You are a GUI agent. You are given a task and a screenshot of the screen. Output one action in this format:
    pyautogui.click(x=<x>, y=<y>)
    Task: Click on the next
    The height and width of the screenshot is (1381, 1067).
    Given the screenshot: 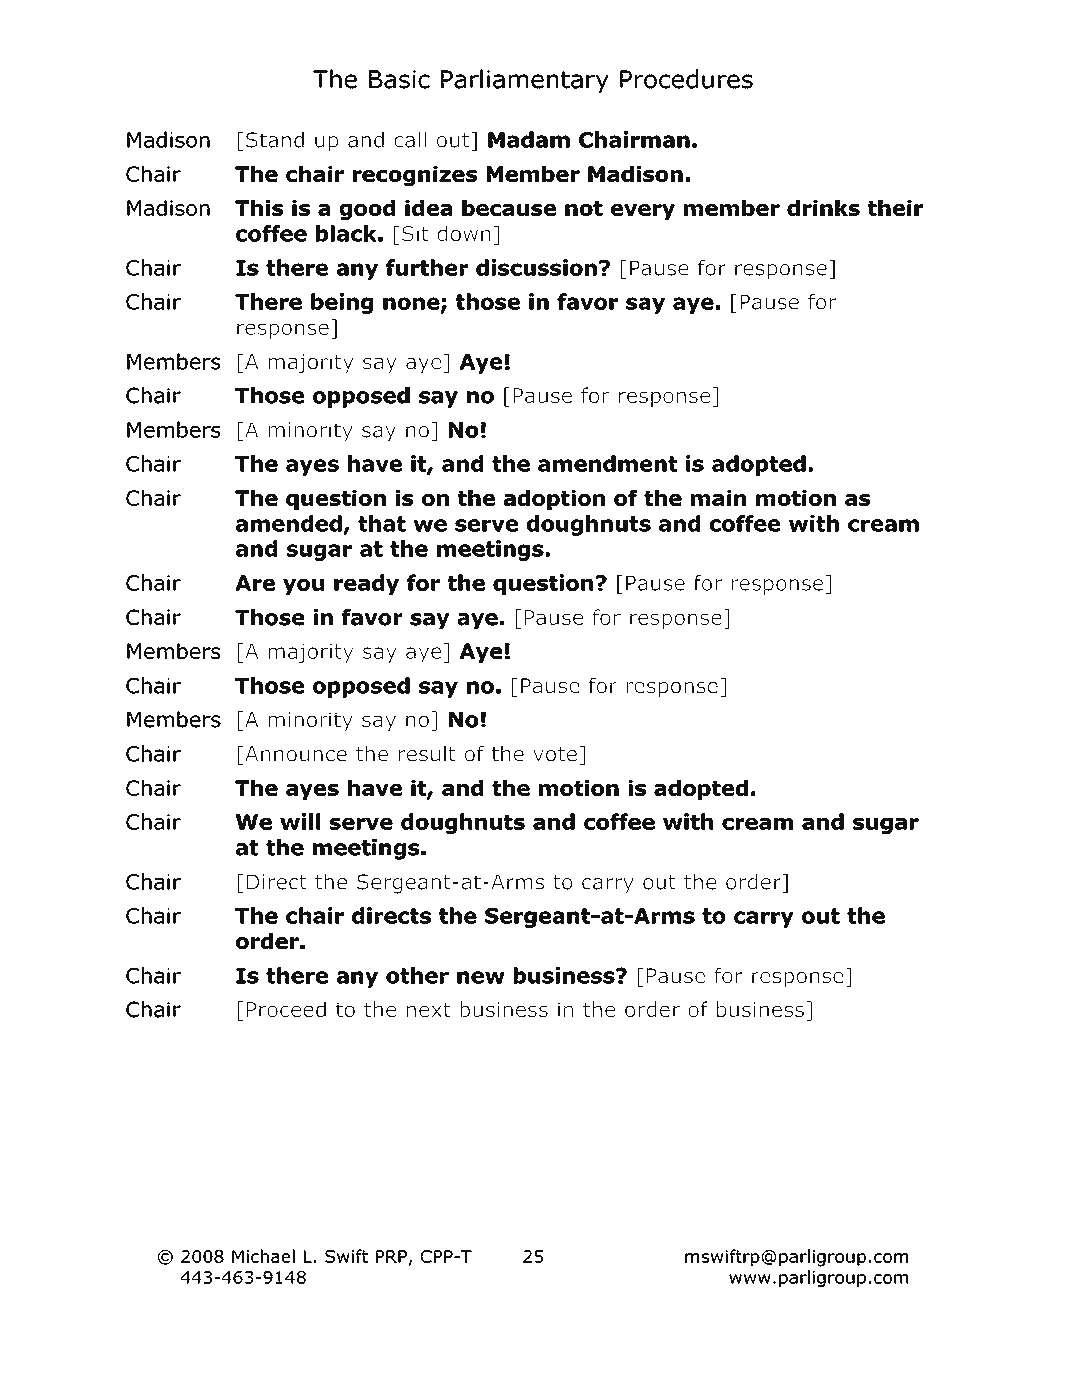 What is the action you would take?
    pyautogui.click(x=428, y=1010)
